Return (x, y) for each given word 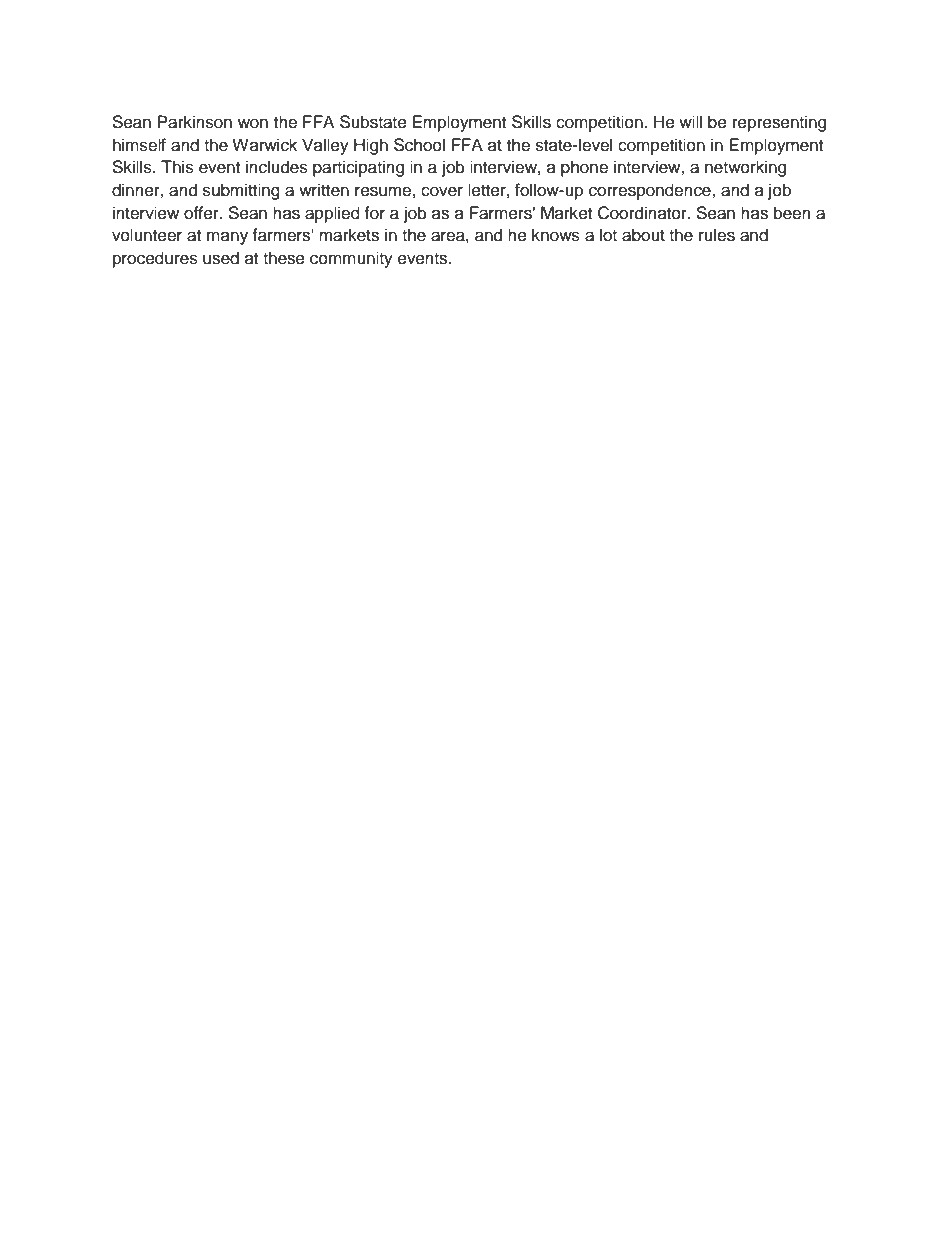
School (419, 145)
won (253, 123)
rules (717, 235)
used (221, 258)
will (690, 121)
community (351, 259)
